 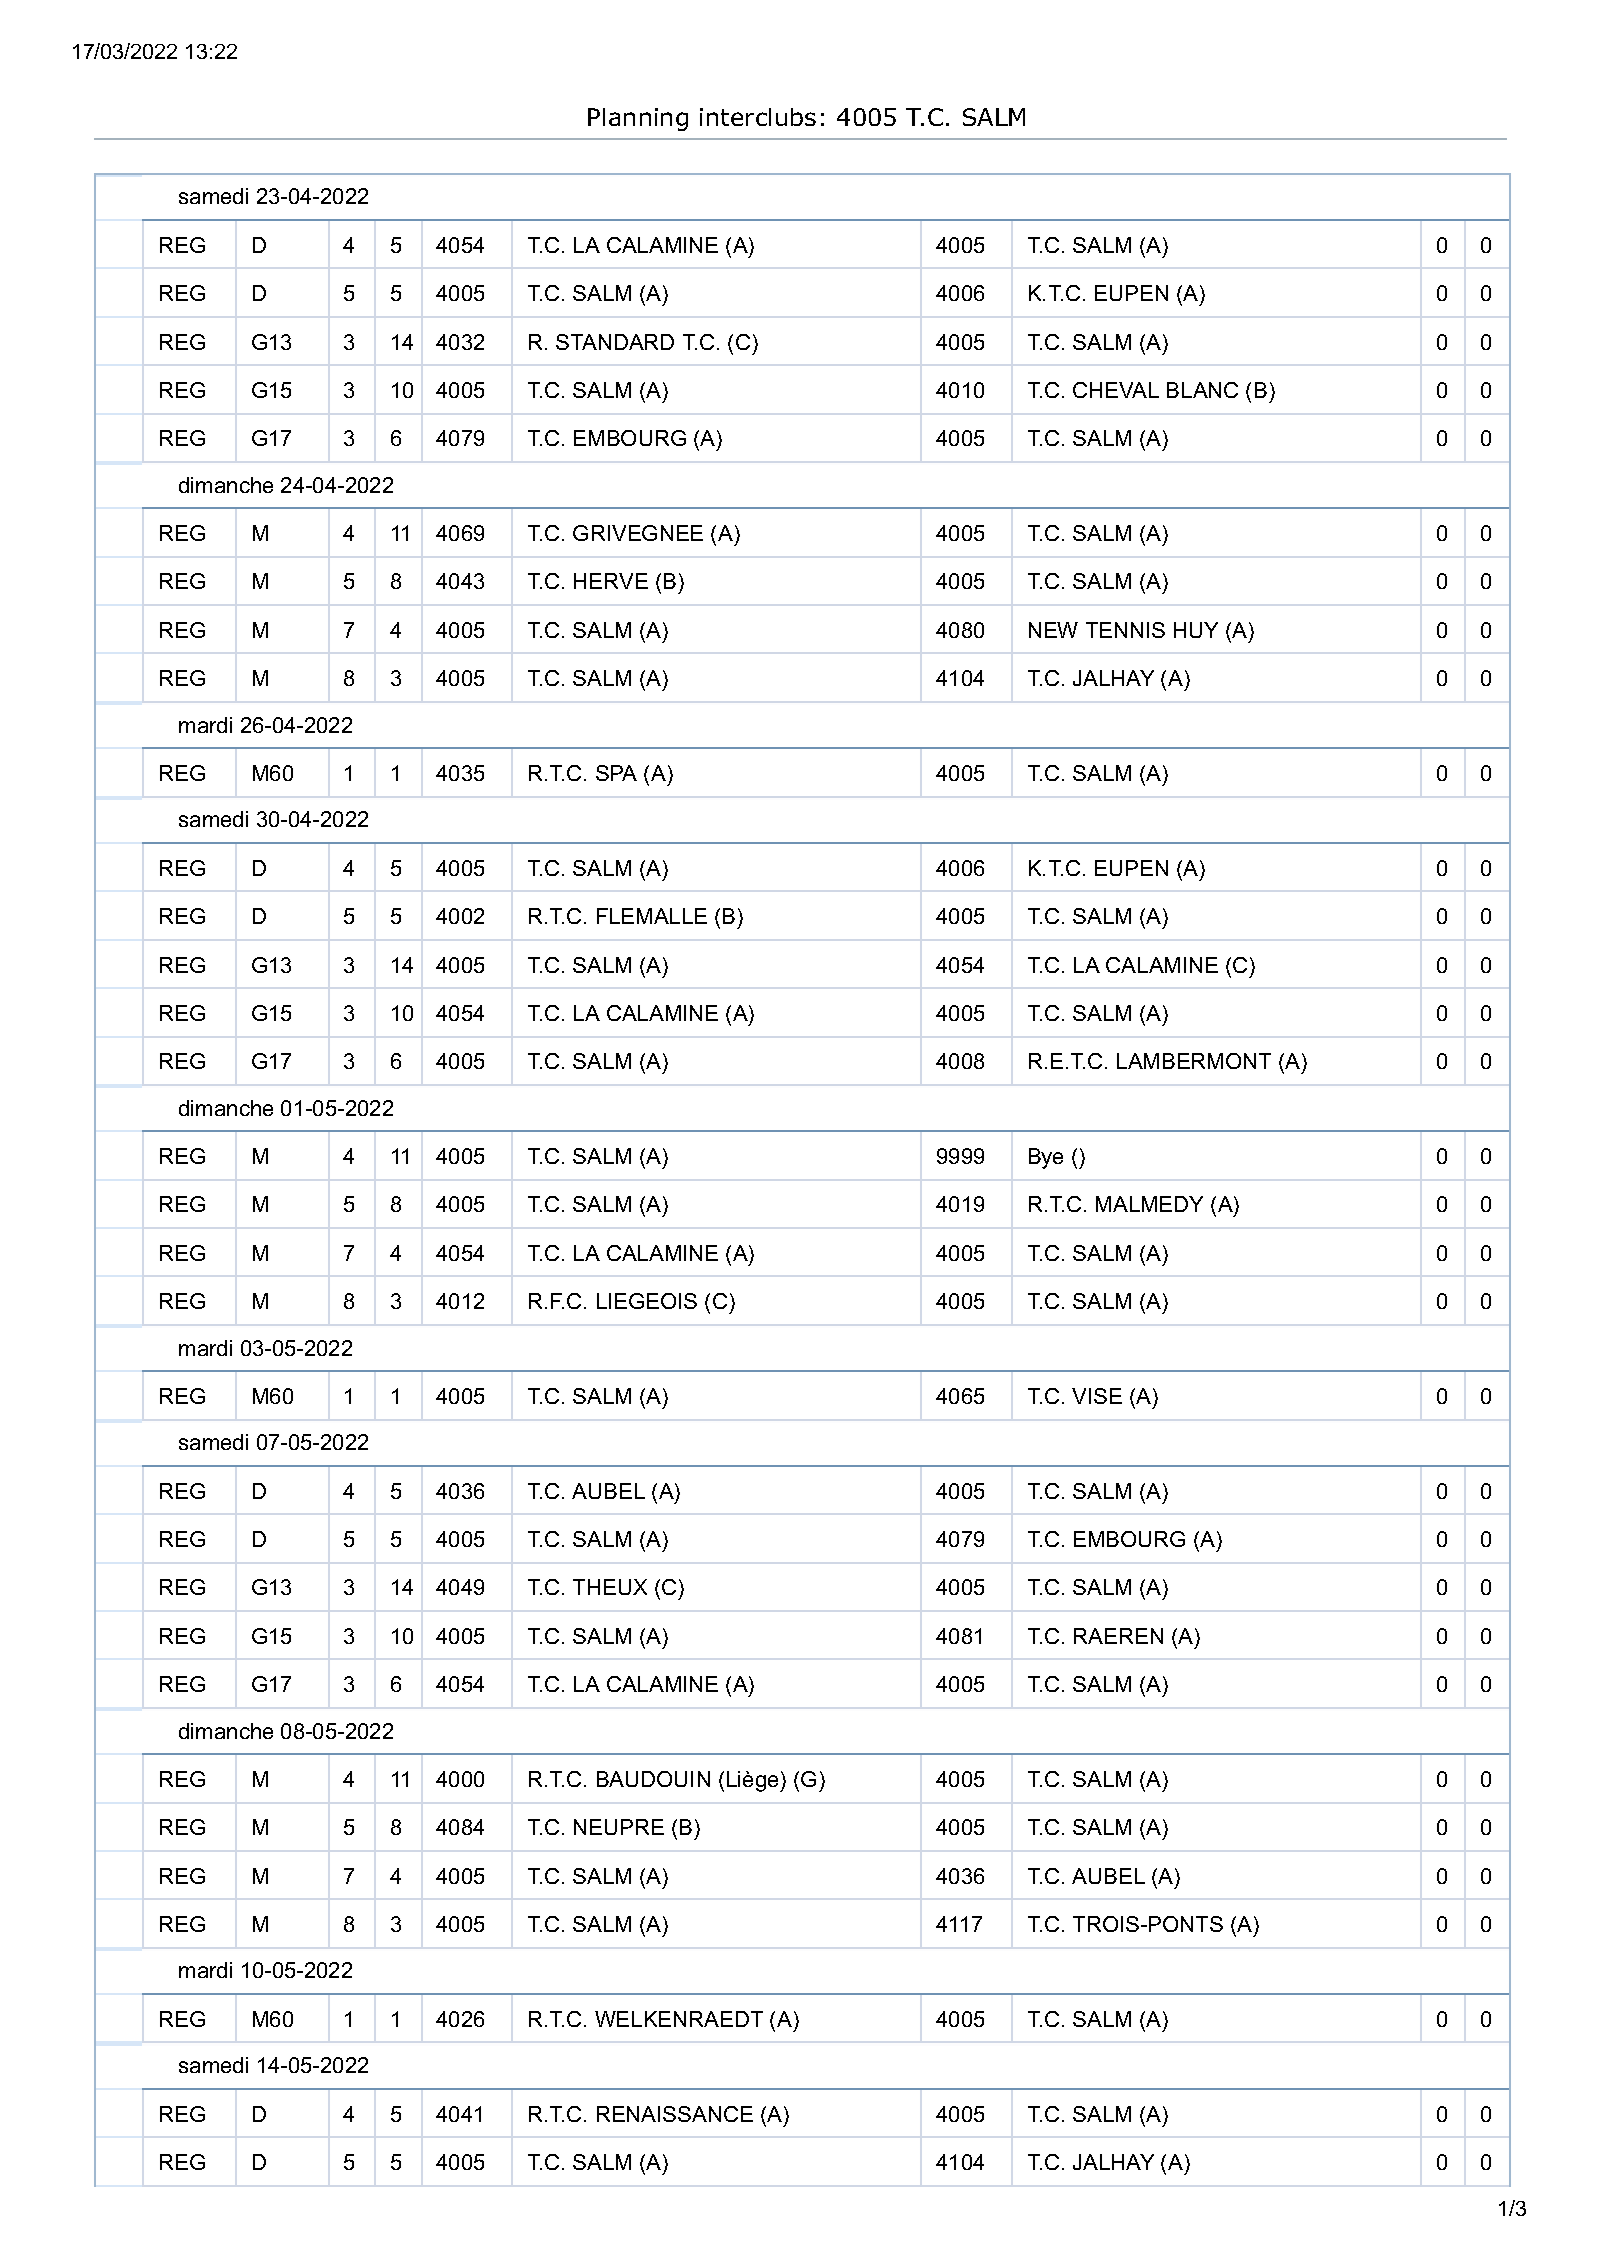 I want to click on NEW, so click(x=1053, y=630).
